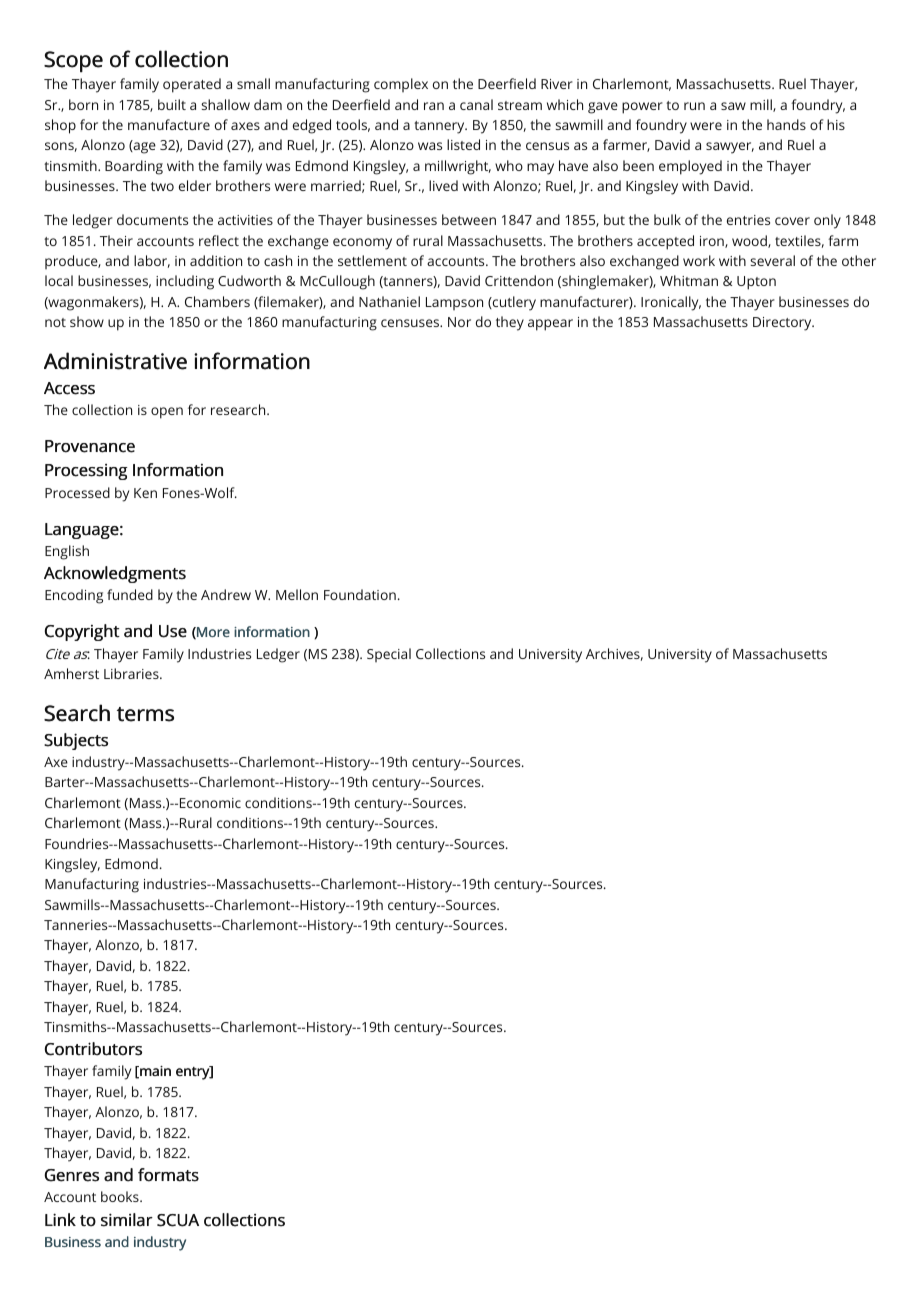  Describe the element at coordinates (694, 106) in the screenshot. I see `run` at that location.
